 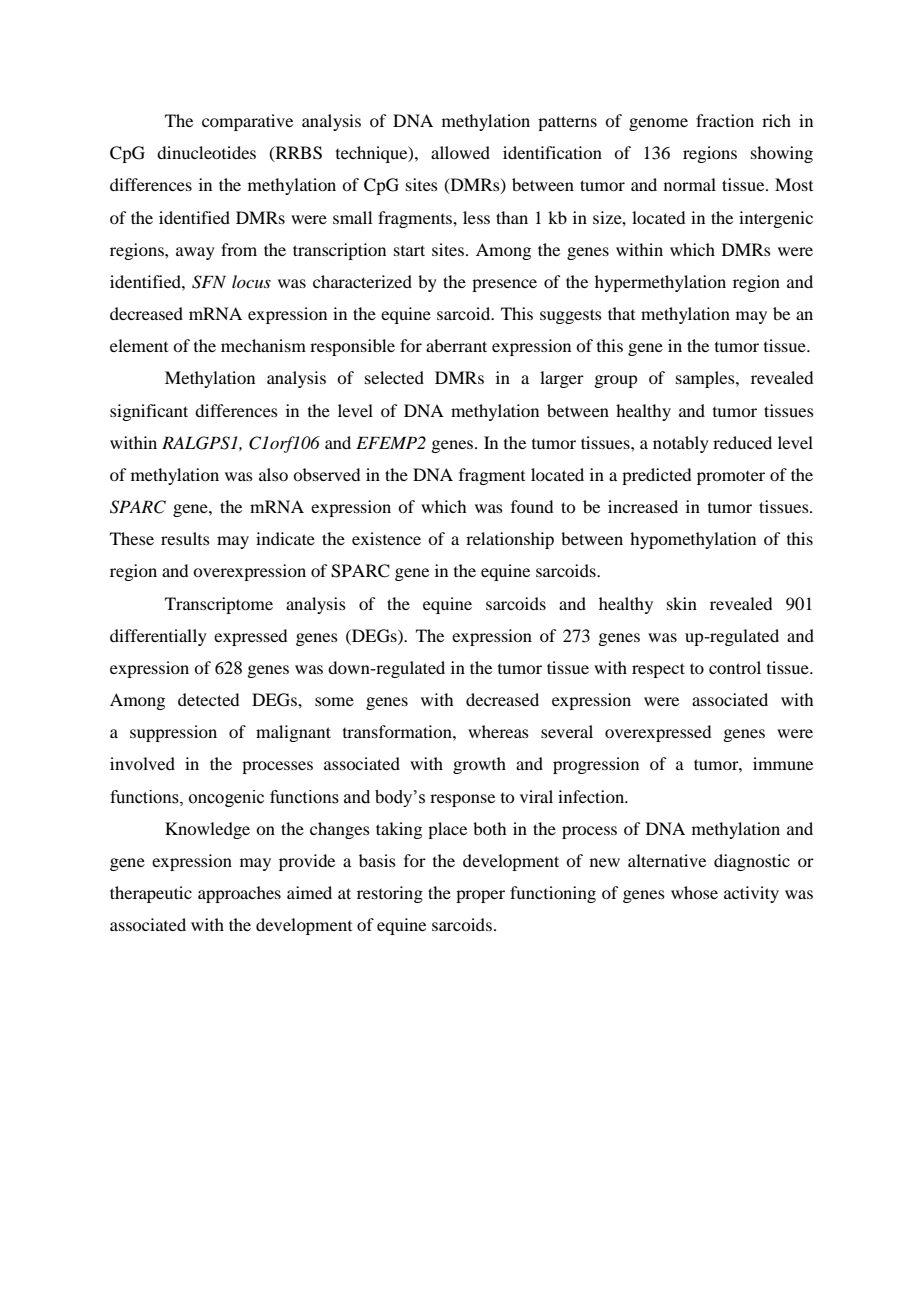 I want to click on fraction, so click(x=725, y=120).
